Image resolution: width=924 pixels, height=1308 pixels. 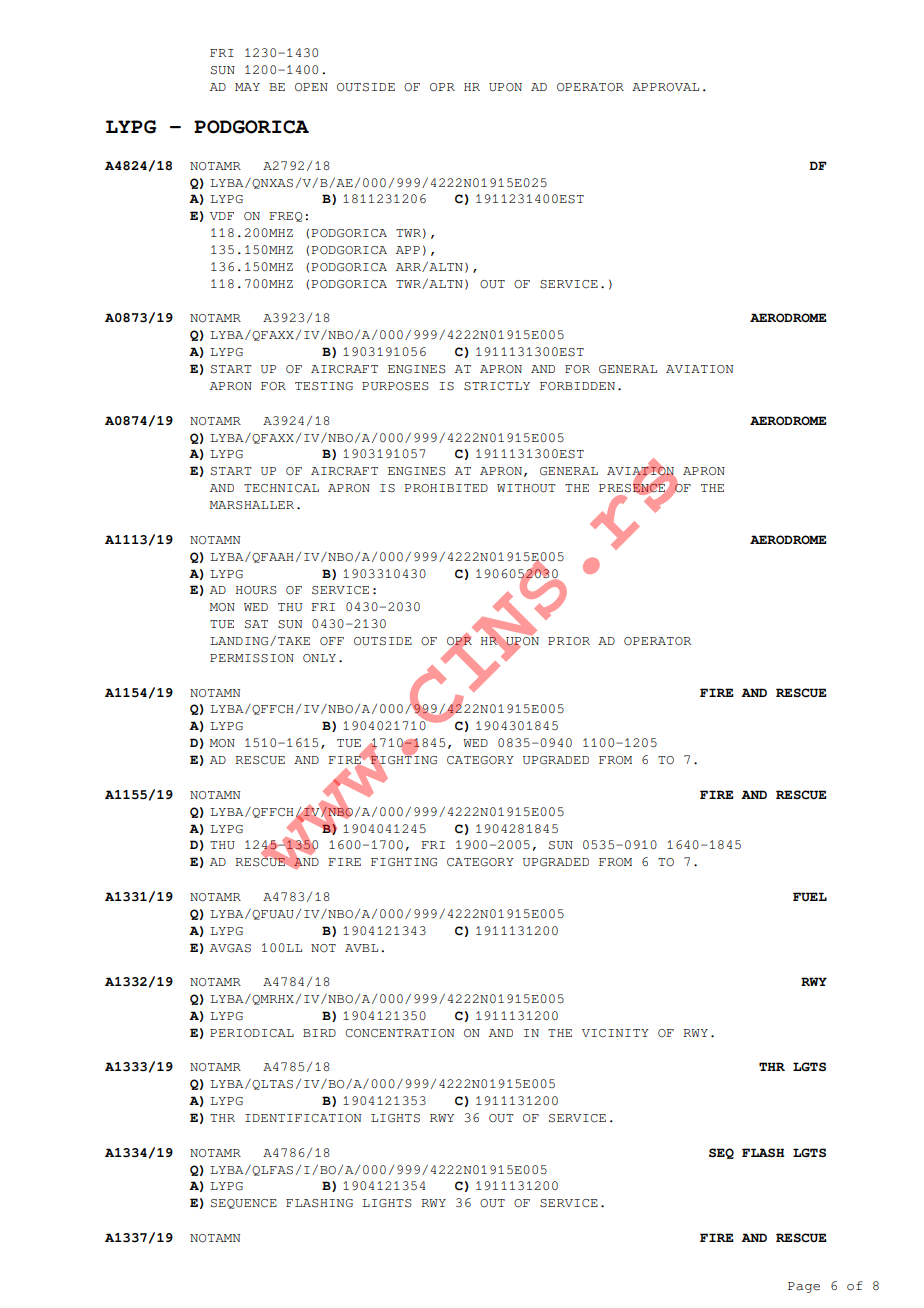 What do you see at coordinates (311, 87) in the page?
I see `OPEN` at bounding box center [311, 87].
